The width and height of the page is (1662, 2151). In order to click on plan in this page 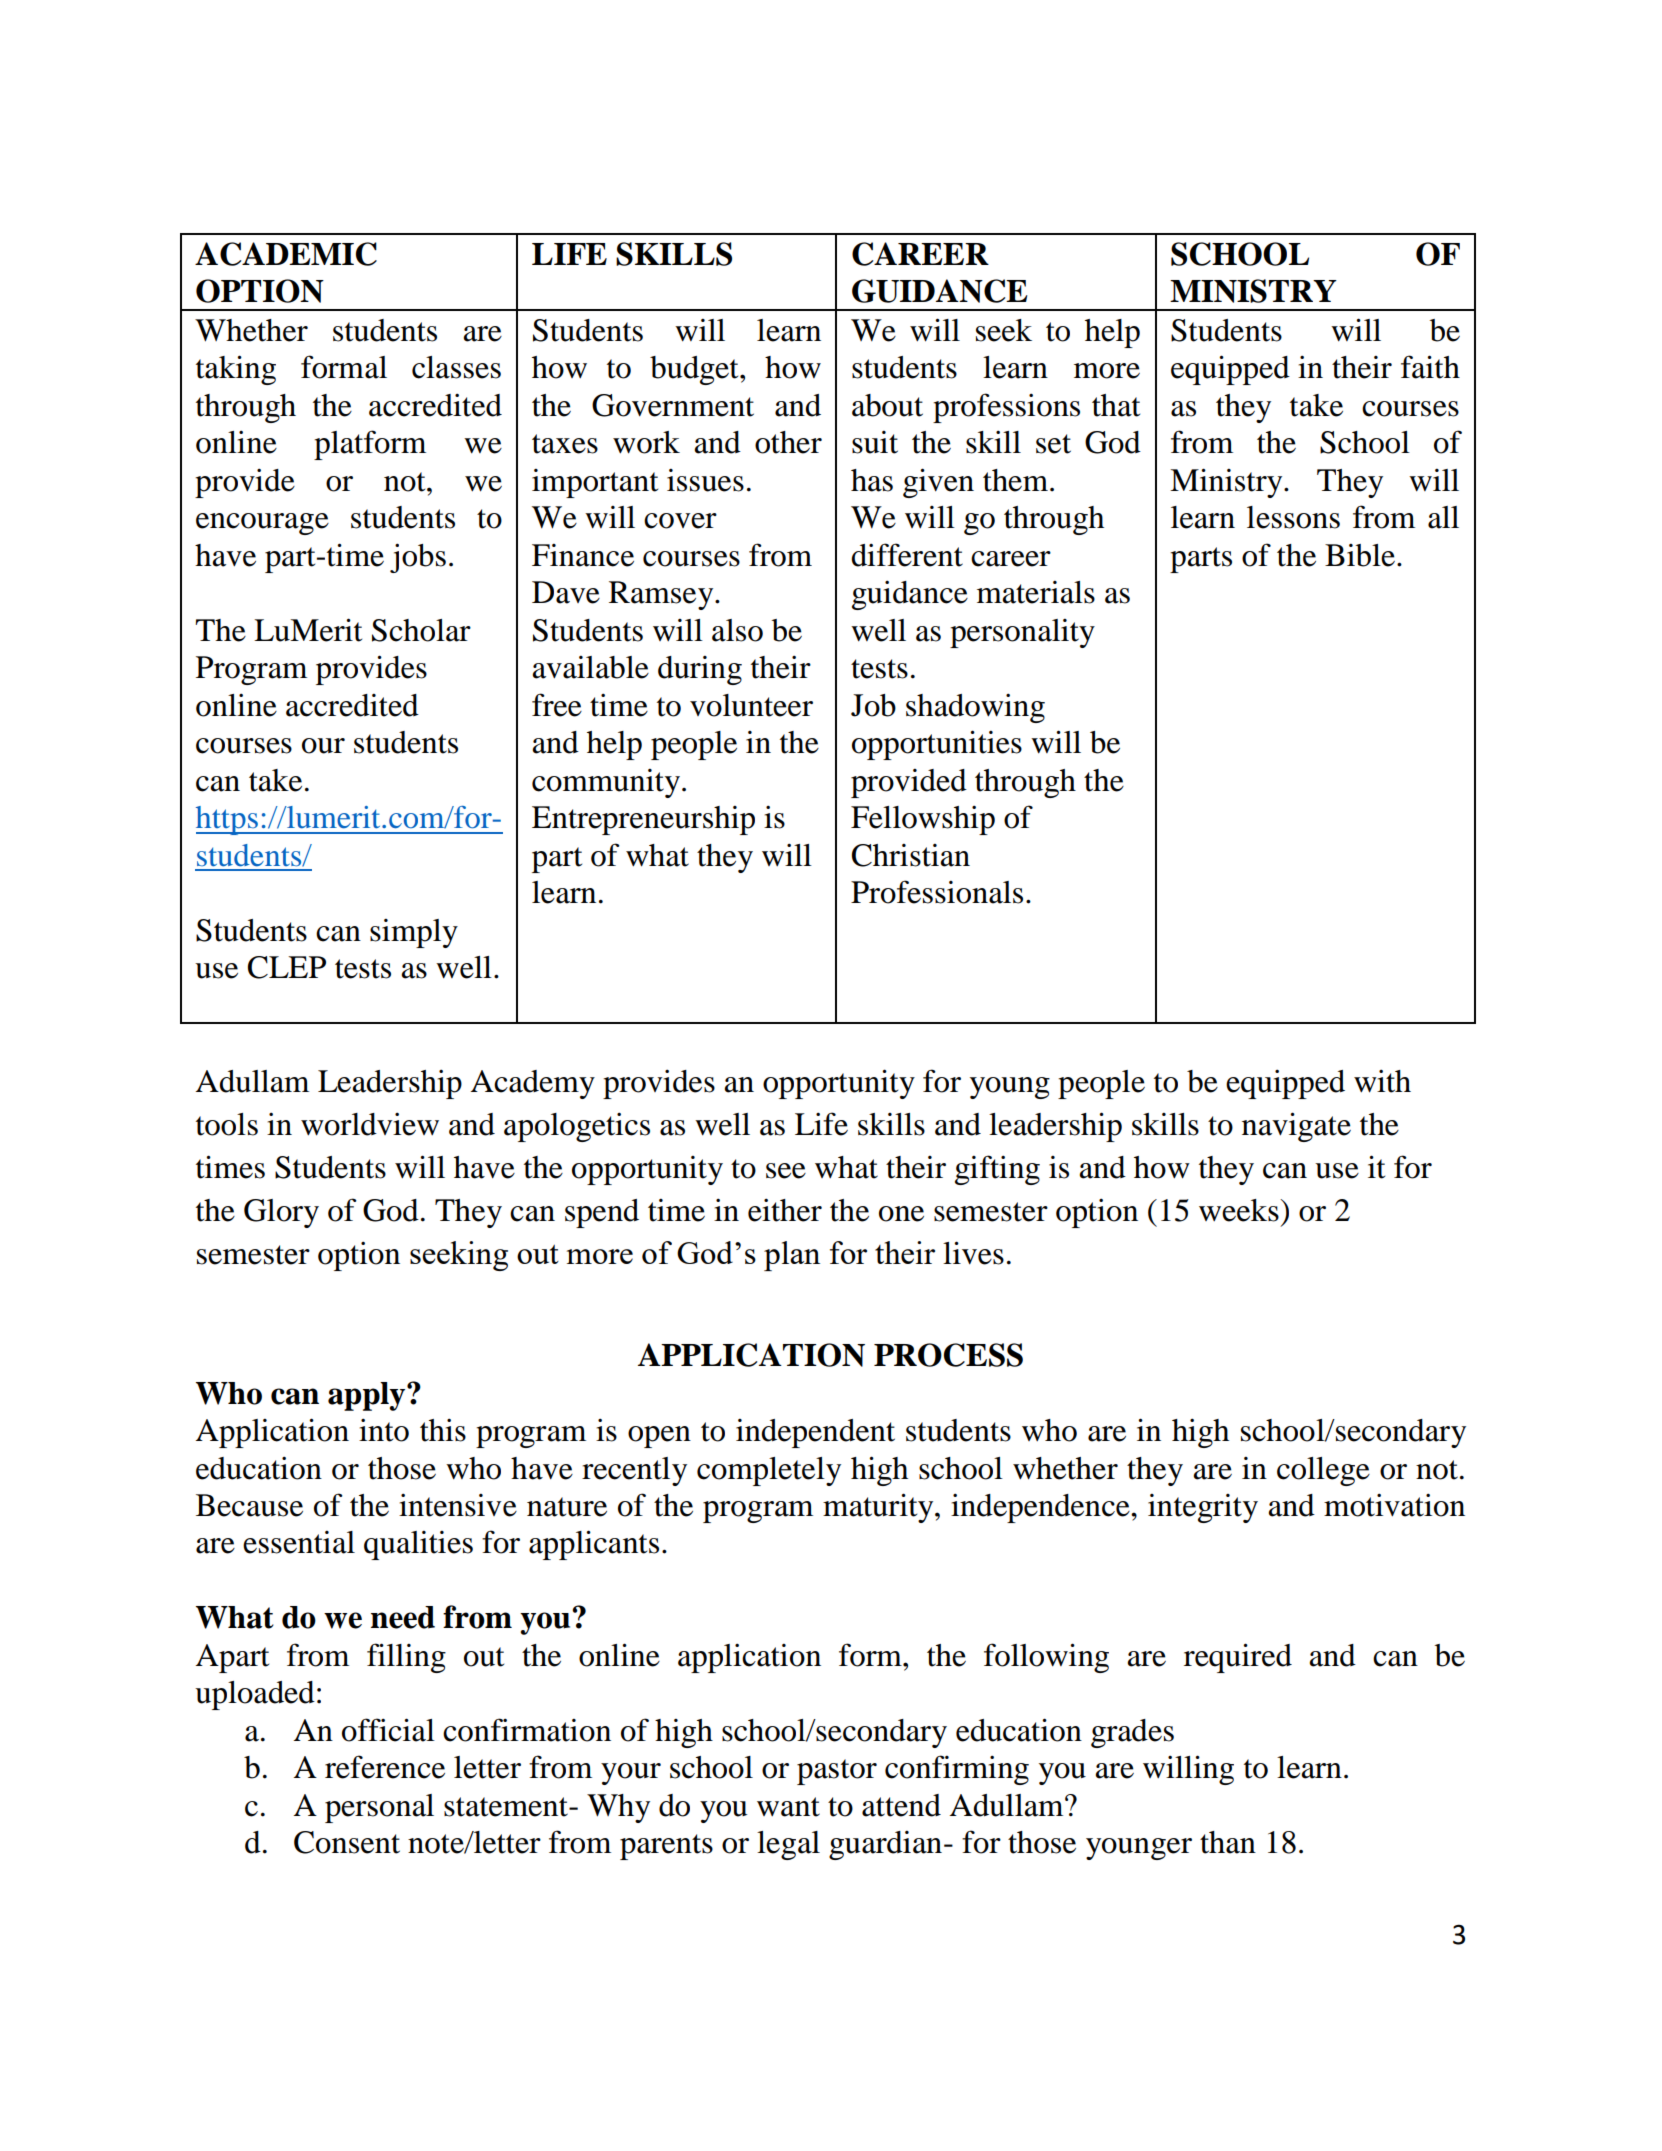, I will do `click(792, 1256)`.
